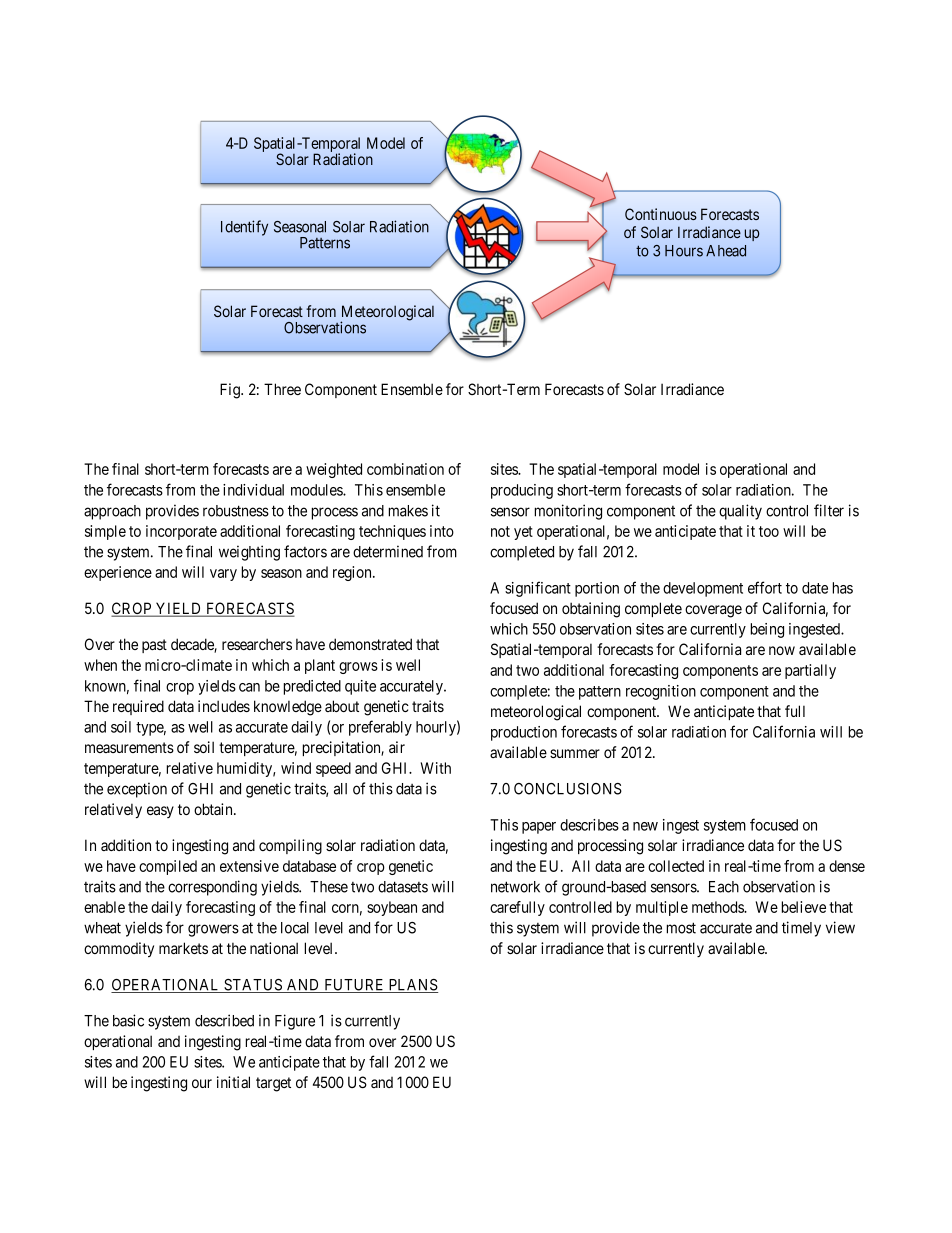  What do you see at coordinates (405, 469) in the image?
I see `combination` at bounding box center [405, 469].
